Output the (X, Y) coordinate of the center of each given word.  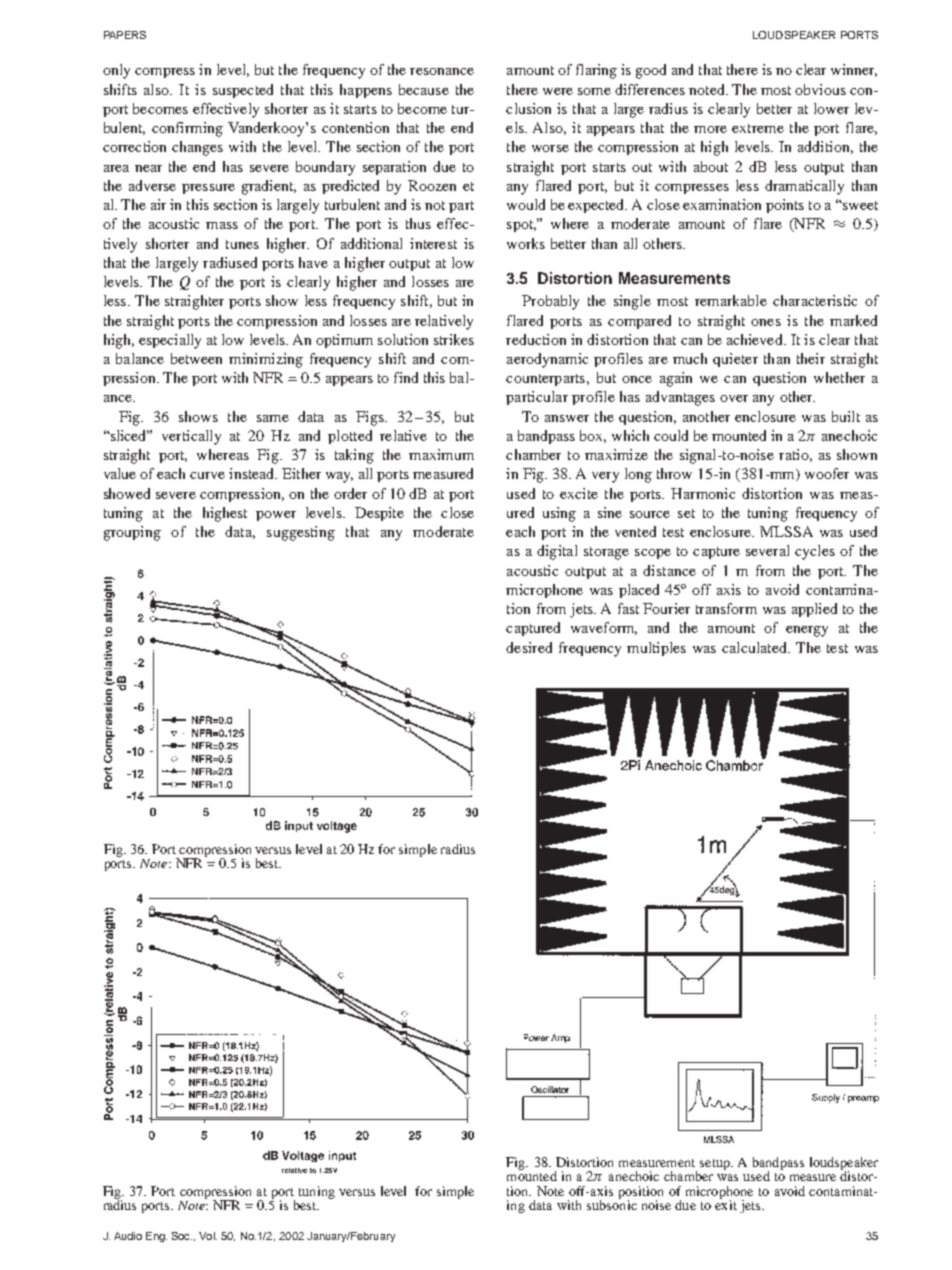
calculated (755, 647)
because (424, 89)
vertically (191, 437)
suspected (243, 91)
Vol (208, 1236)
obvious (820, 89)
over (734, 398)
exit (726, 1204)
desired (529, 647)
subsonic (612, 1204)
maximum (441, 454)
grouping (132, 533)
